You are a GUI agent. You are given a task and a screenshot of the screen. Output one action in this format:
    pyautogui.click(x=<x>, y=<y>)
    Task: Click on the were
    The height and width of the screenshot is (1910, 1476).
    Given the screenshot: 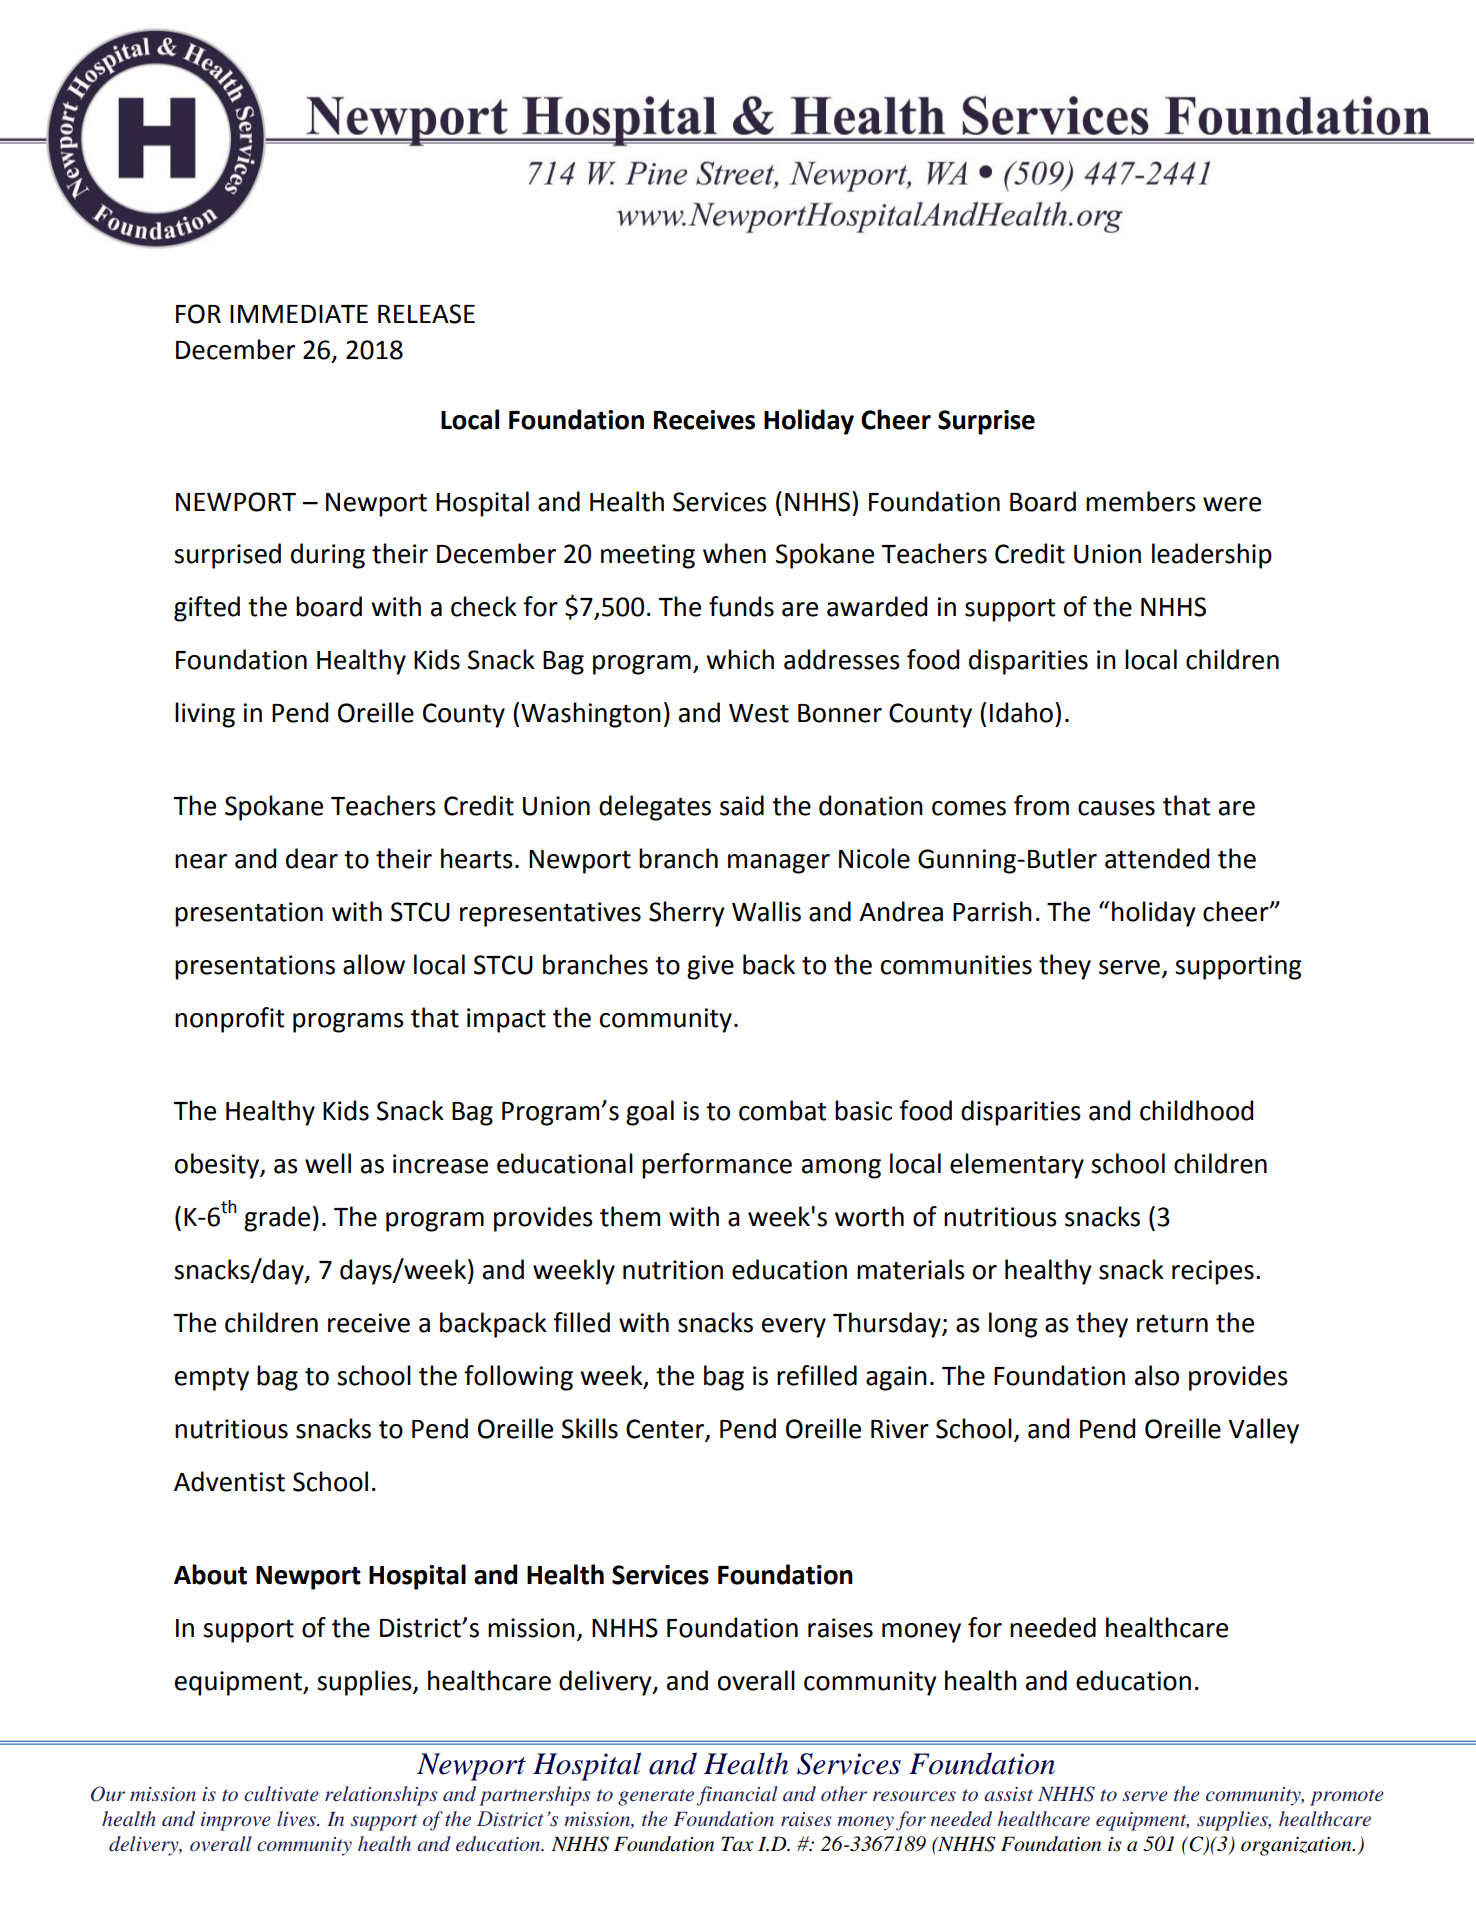 What is the action you would take?
    pyautogui.click(x=1232, y=504)
